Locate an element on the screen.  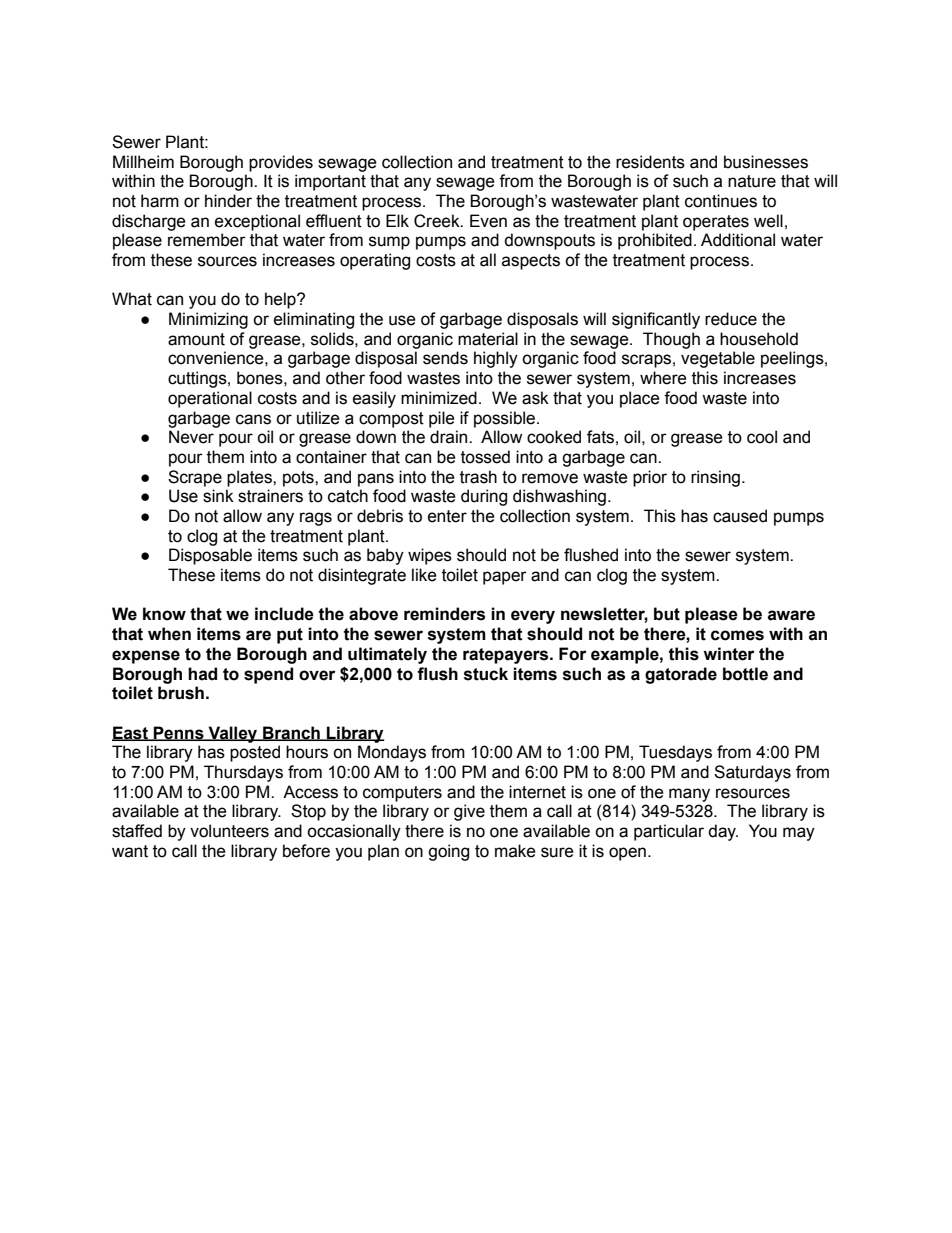
particular is located at coordinates (669, 832).
